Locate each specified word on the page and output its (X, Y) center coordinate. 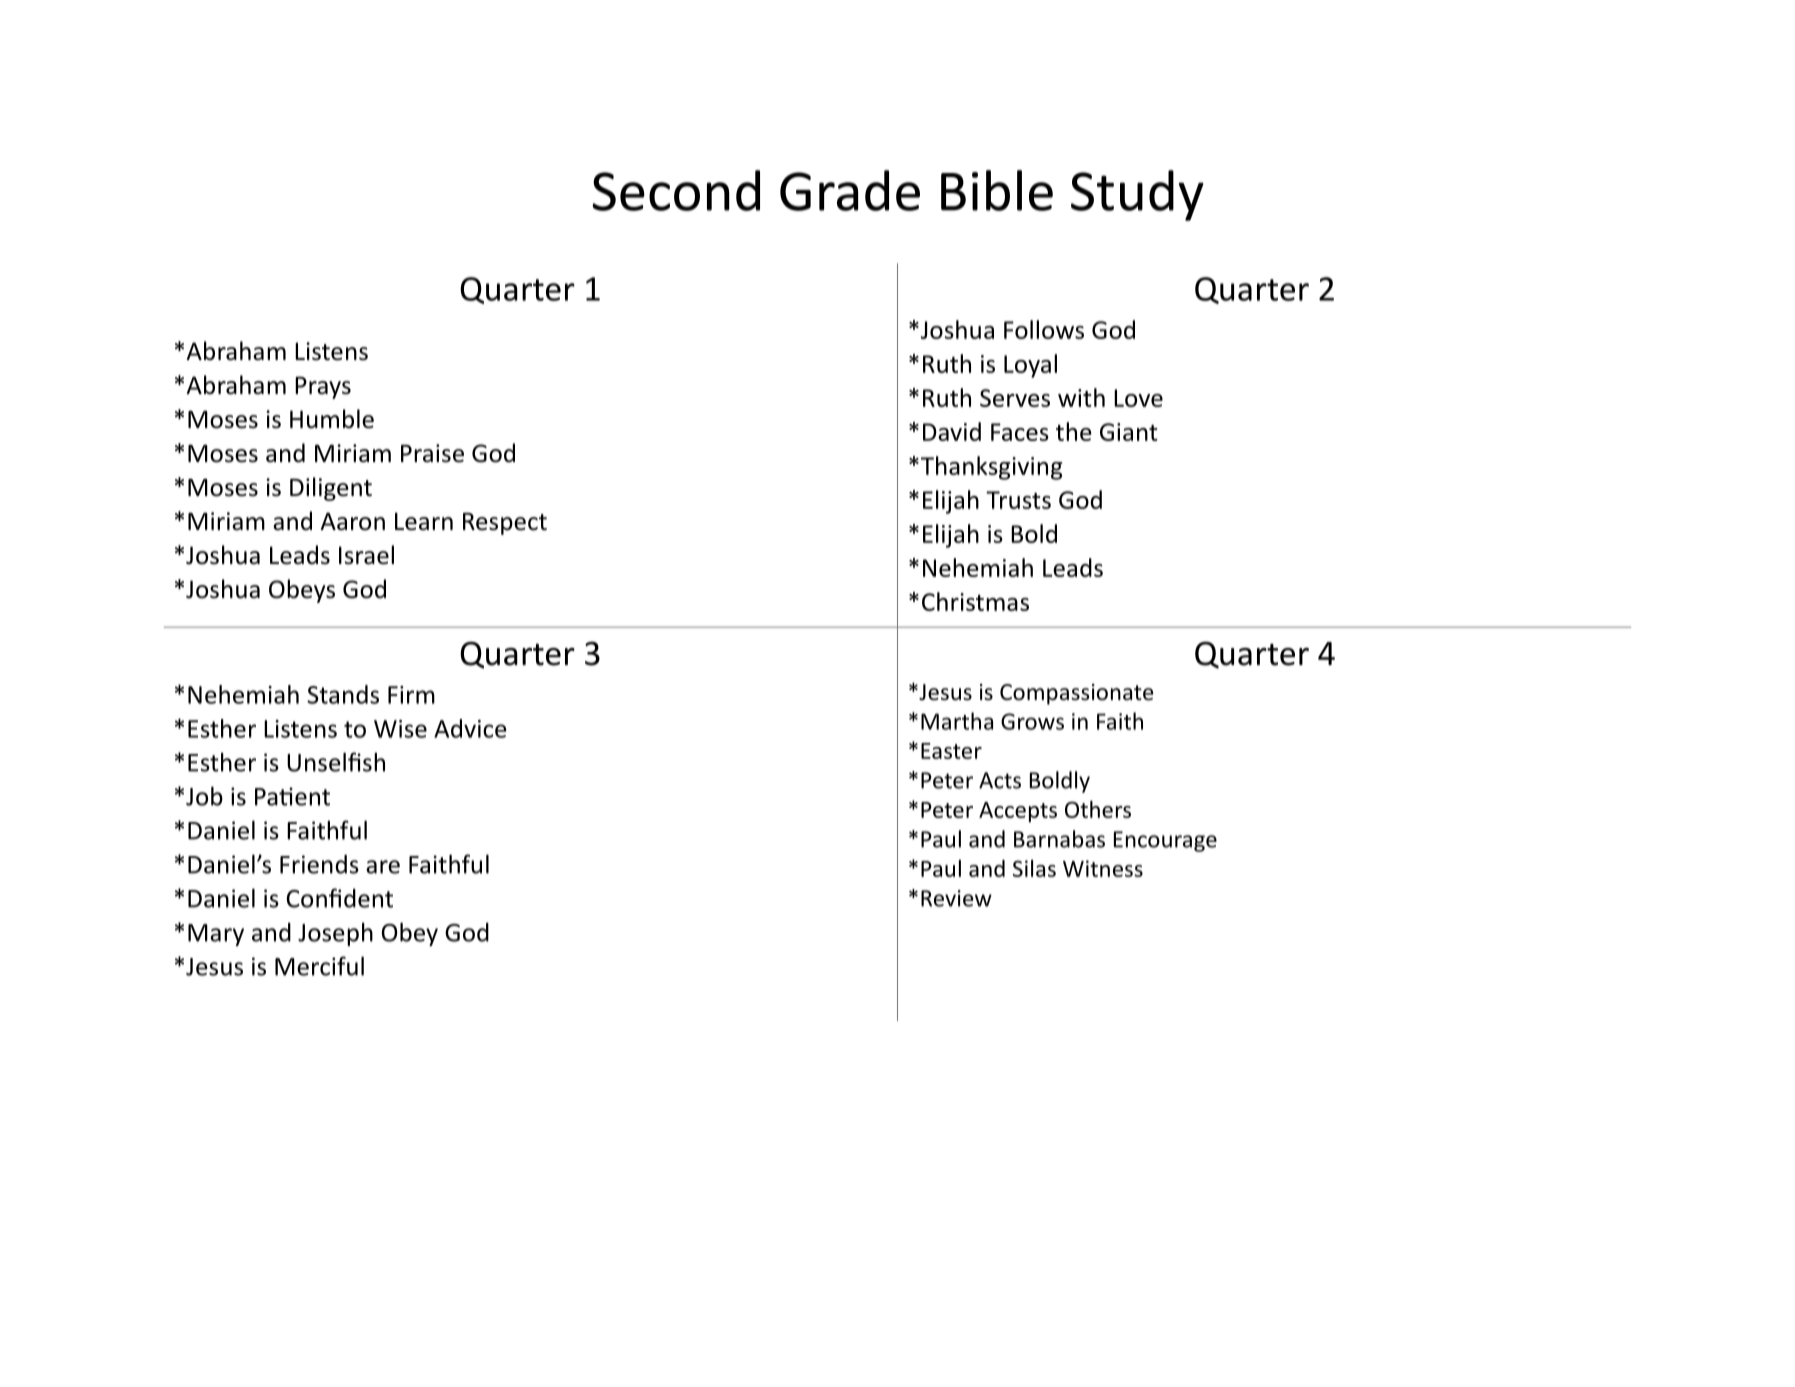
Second (676, 190)
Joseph (335, 934)
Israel (366, 555)
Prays (323, 388)
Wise (400, 729)
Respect (505, 524)
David (952, 431)
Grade (850, 190)
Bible (997, 190)
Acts (1000, 780)
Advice (470, 728)
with (1081, 397)
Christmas (975, 601)
